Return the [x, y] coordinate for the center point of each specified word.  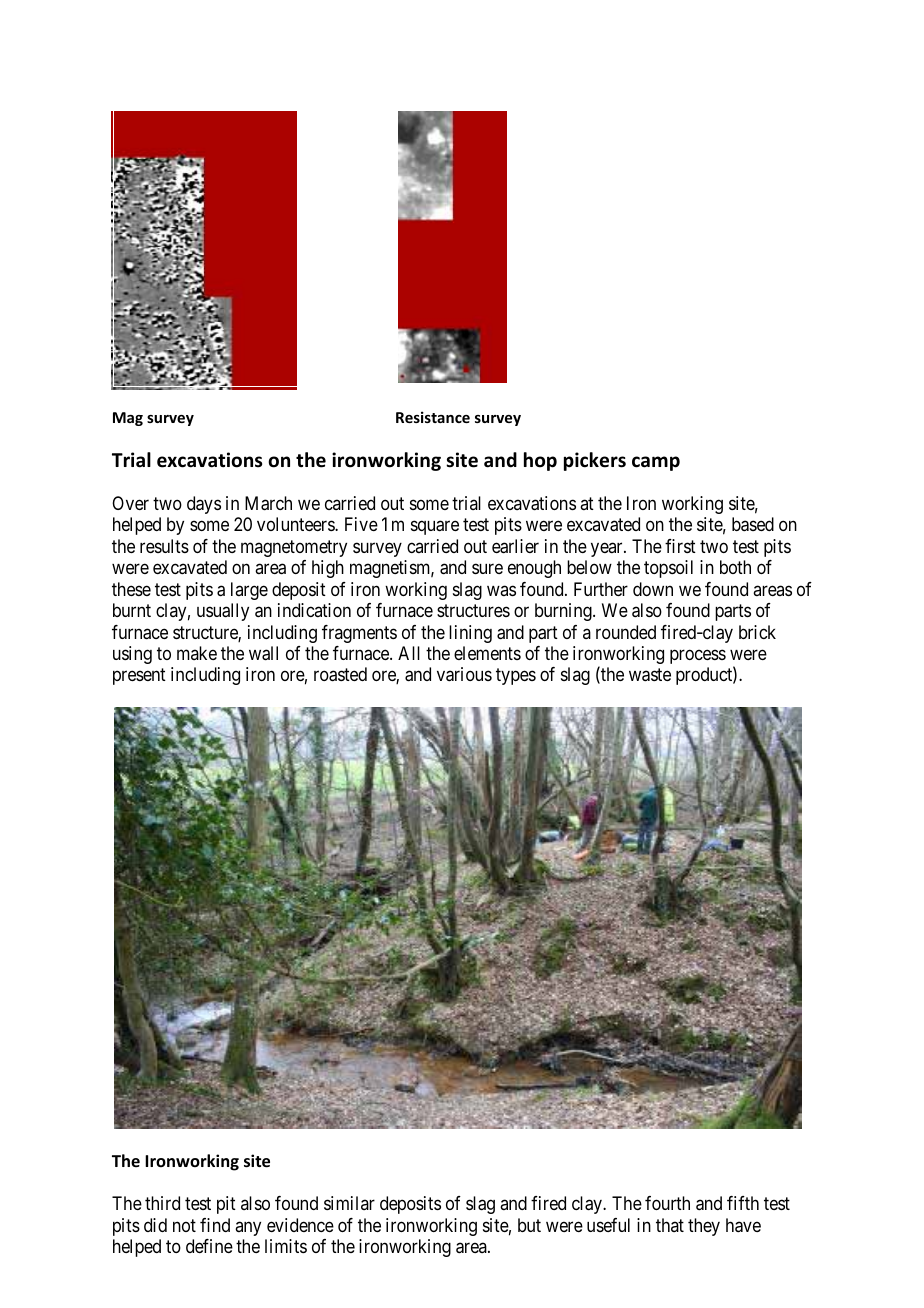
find [215, 1225]
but [529, 1225]
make [197, 653]
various [464, 674]
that [670, 1225]
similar [349, 1203]
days [204, 505]
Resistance [433, 417]
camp [656, 463]
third [162, 1203]
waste [650, 675]
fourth [667, 1203]
